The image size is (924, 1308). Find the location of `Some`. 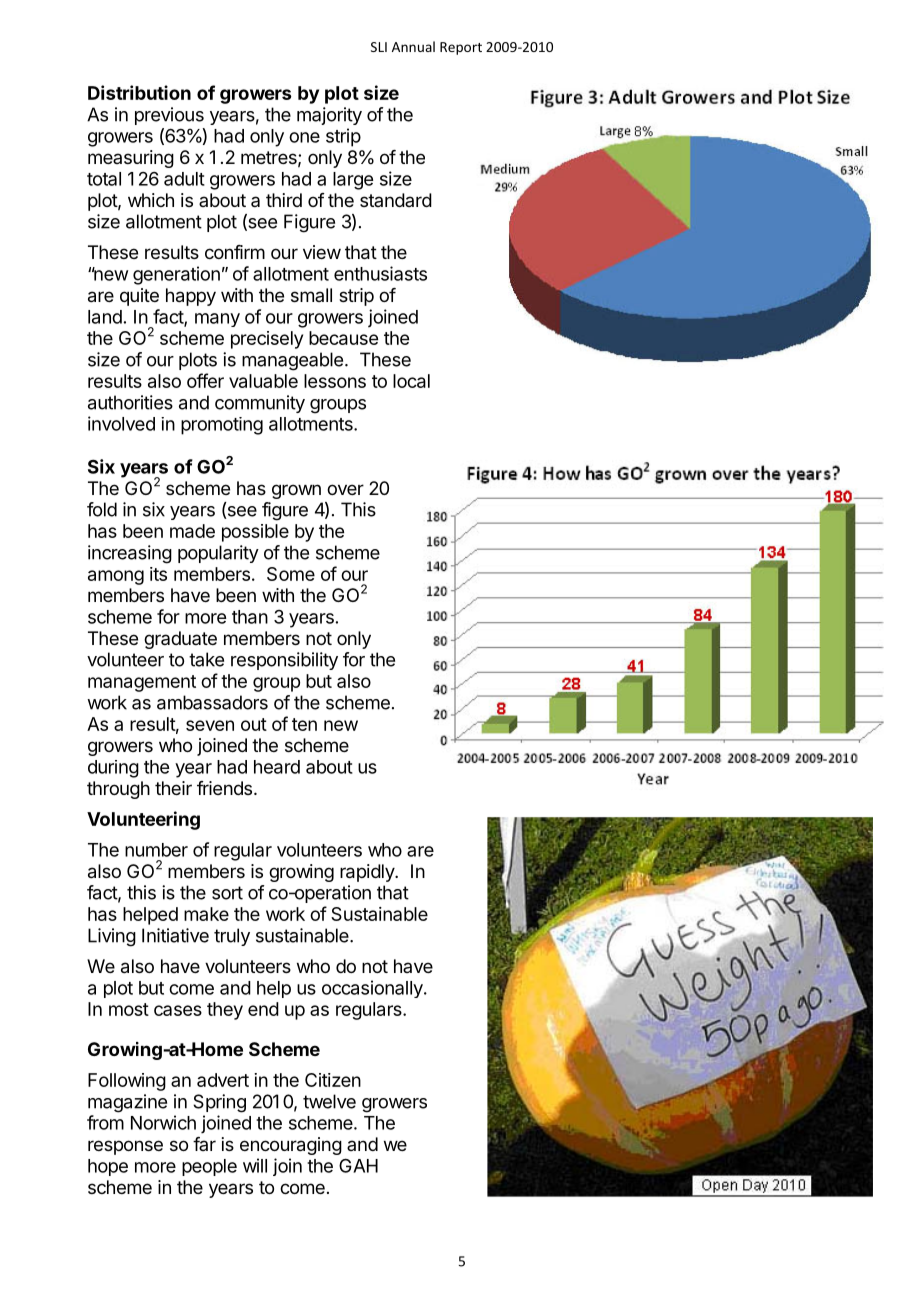

Some is located at coordinates (291, 574).
